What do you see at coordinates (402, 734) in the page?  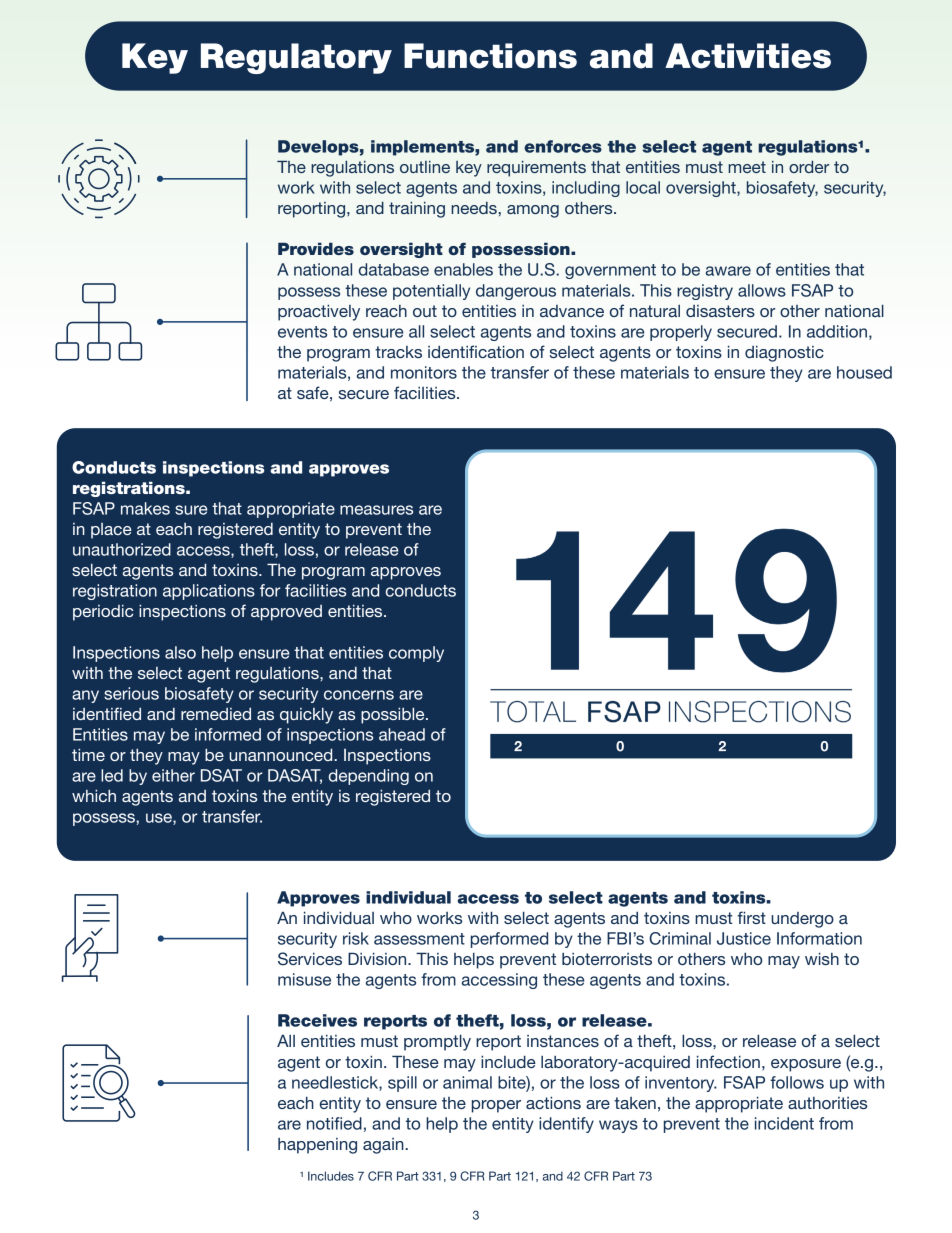 I see `ahead` at bounding box center [402, 734].
